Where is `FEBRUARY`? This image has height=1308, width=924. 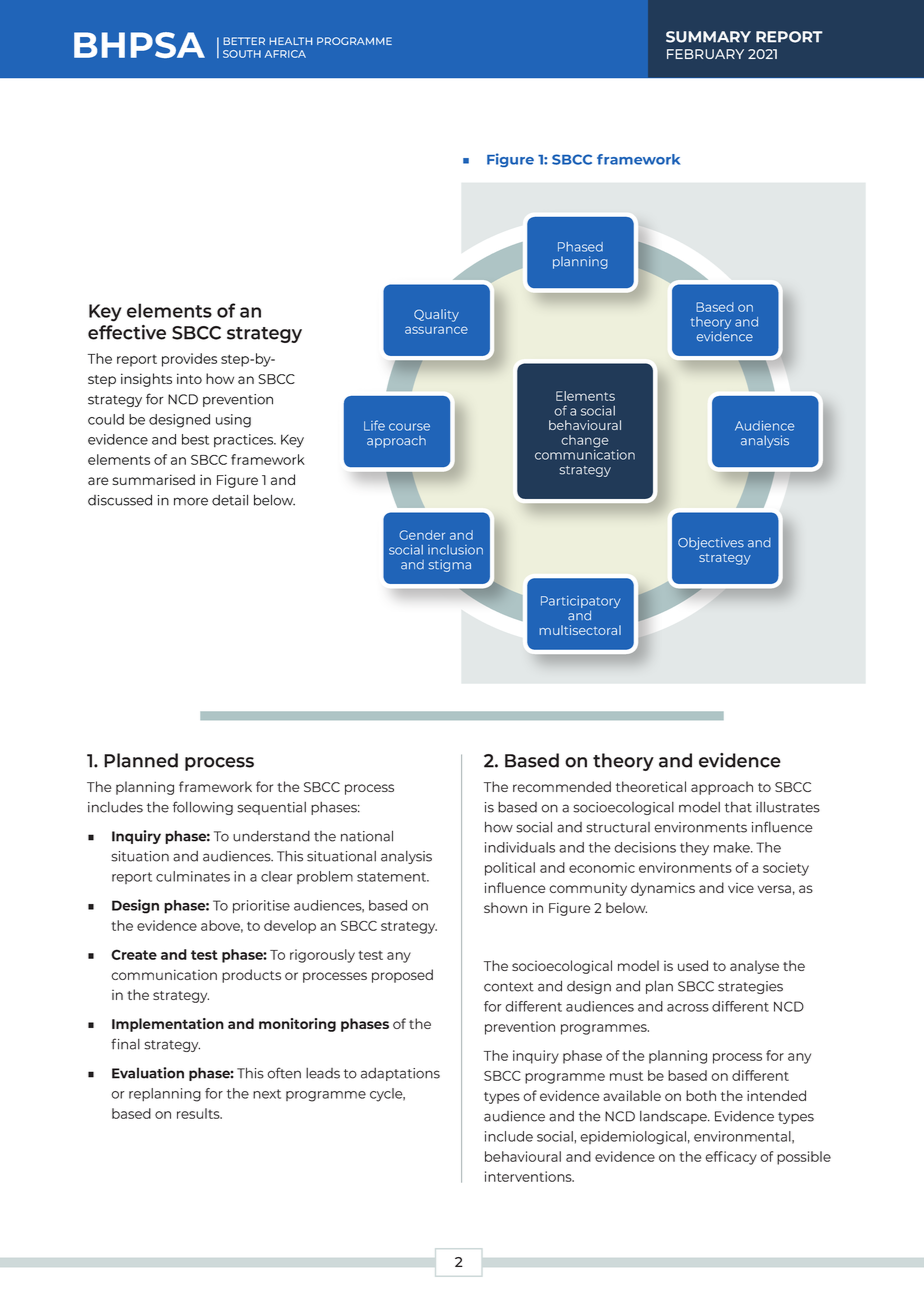 FEBRUARY is located at coordinates (705, 54).
